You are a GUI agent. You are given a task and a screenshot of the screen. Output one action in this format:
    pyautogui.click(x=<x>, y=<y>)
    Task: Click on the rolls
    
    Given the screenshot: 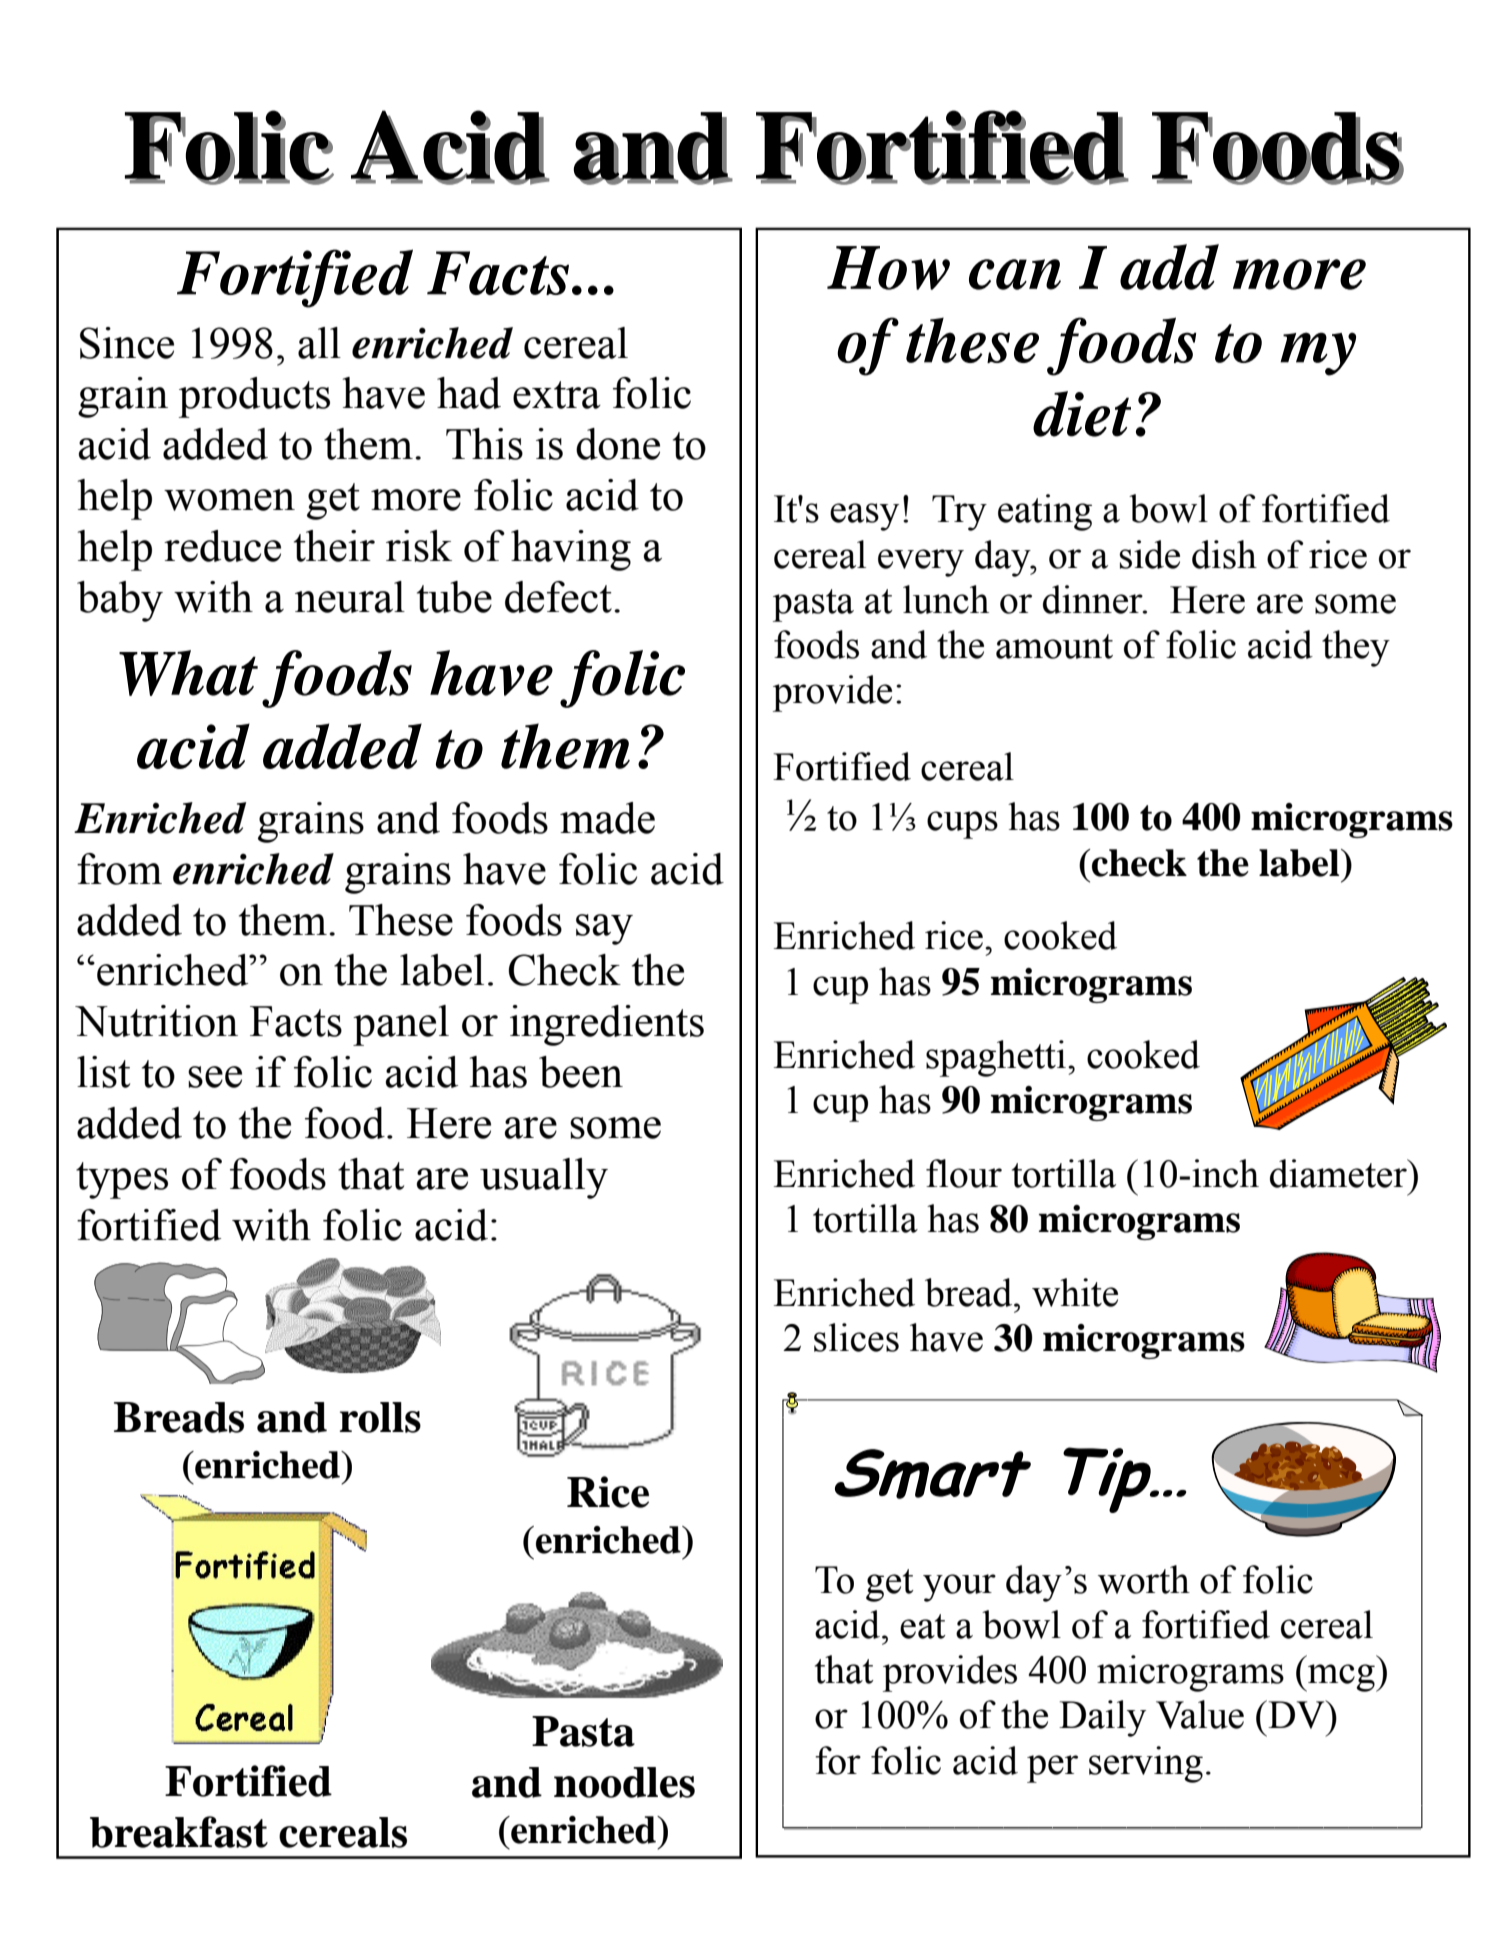 What is the action you would take?
    pyautogui.click(x=380, y=1417)
